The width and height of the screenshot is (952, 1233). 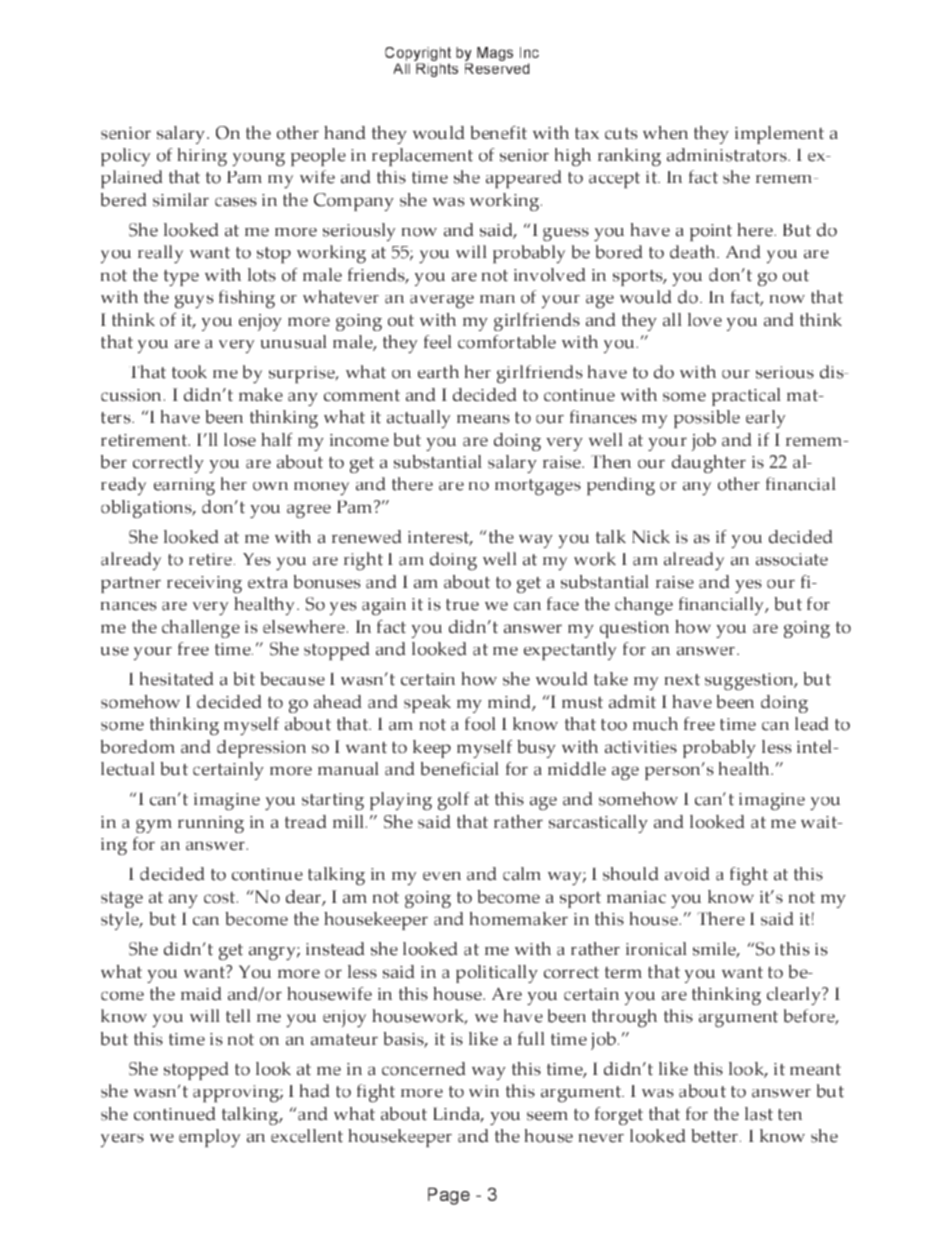 I want to click on own, so click(x=270, y=486).
